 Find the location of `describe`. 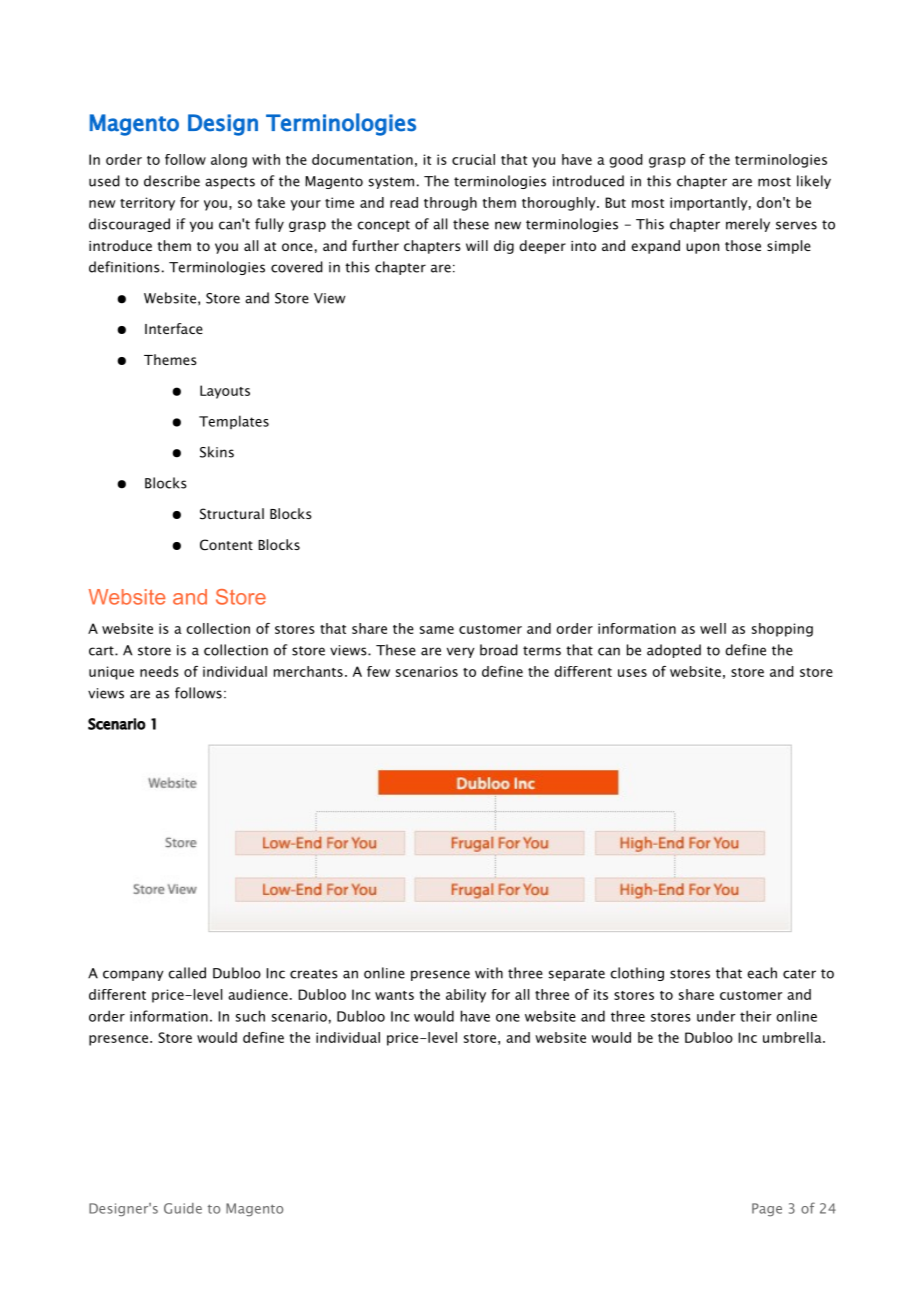

describe is located at coordinates (172, 181).
